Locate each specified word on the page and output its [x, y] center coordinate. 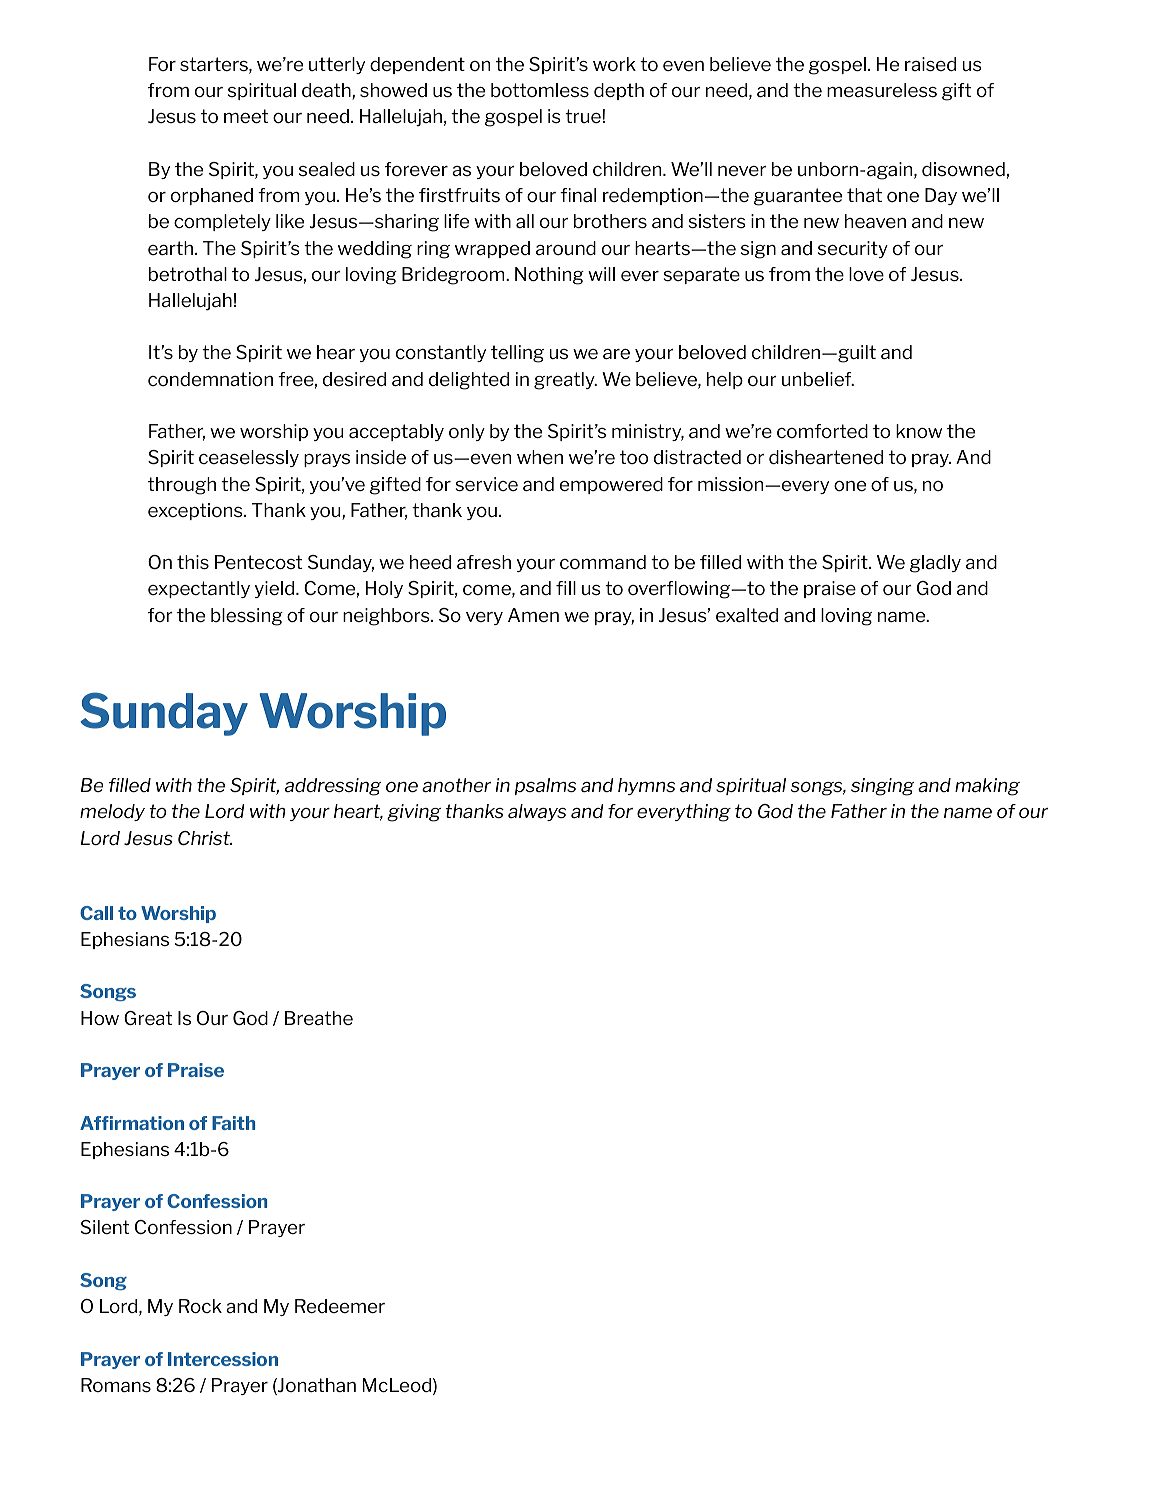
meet [246, 116]
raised [930, 64]
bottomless [540, 90]
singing [882, 787]
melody [112, 812]
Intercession [223, 1359]
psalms [545, 786]
